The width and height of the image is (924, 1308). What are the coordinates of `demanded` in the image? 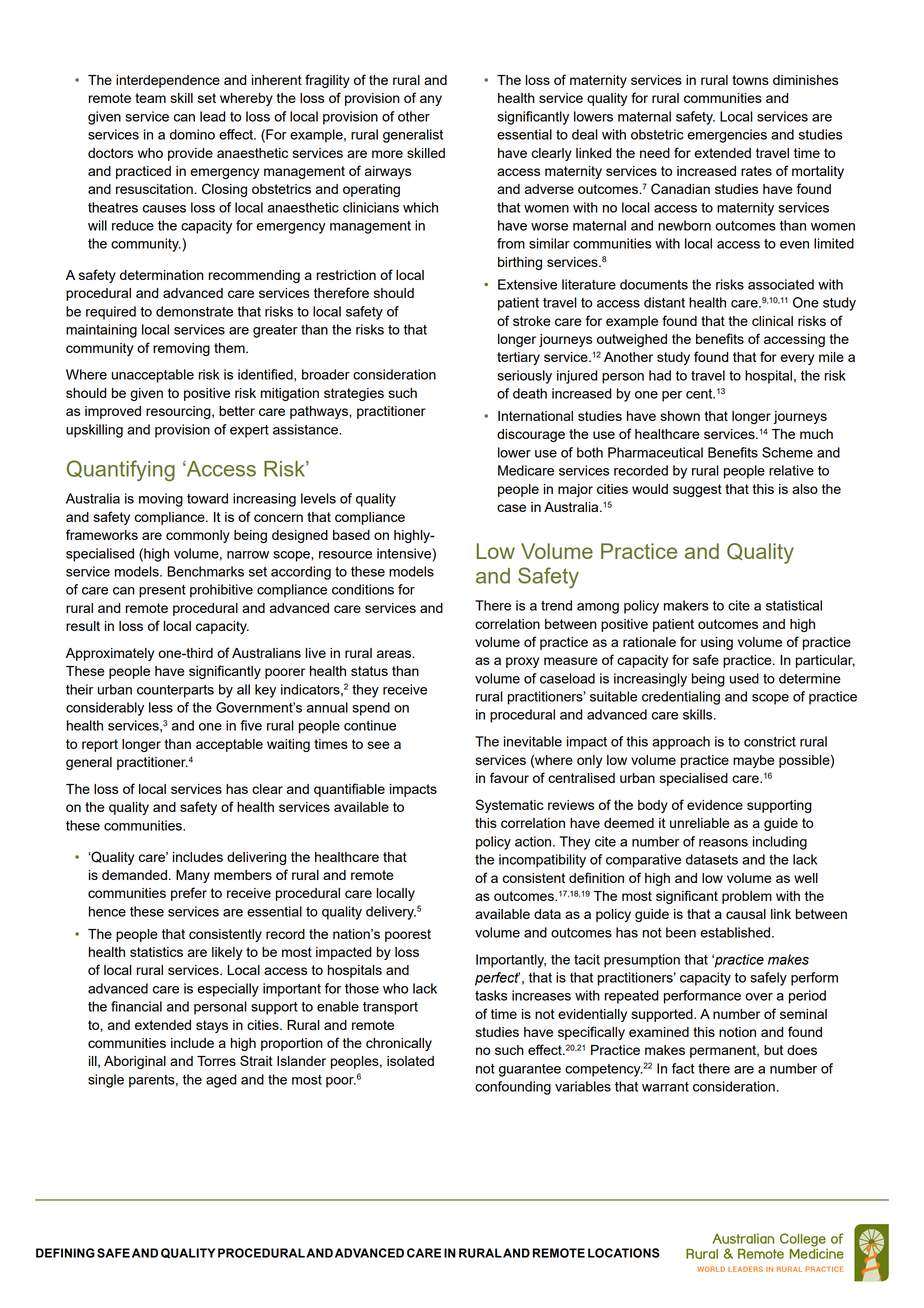 It's located at (134, 875).
